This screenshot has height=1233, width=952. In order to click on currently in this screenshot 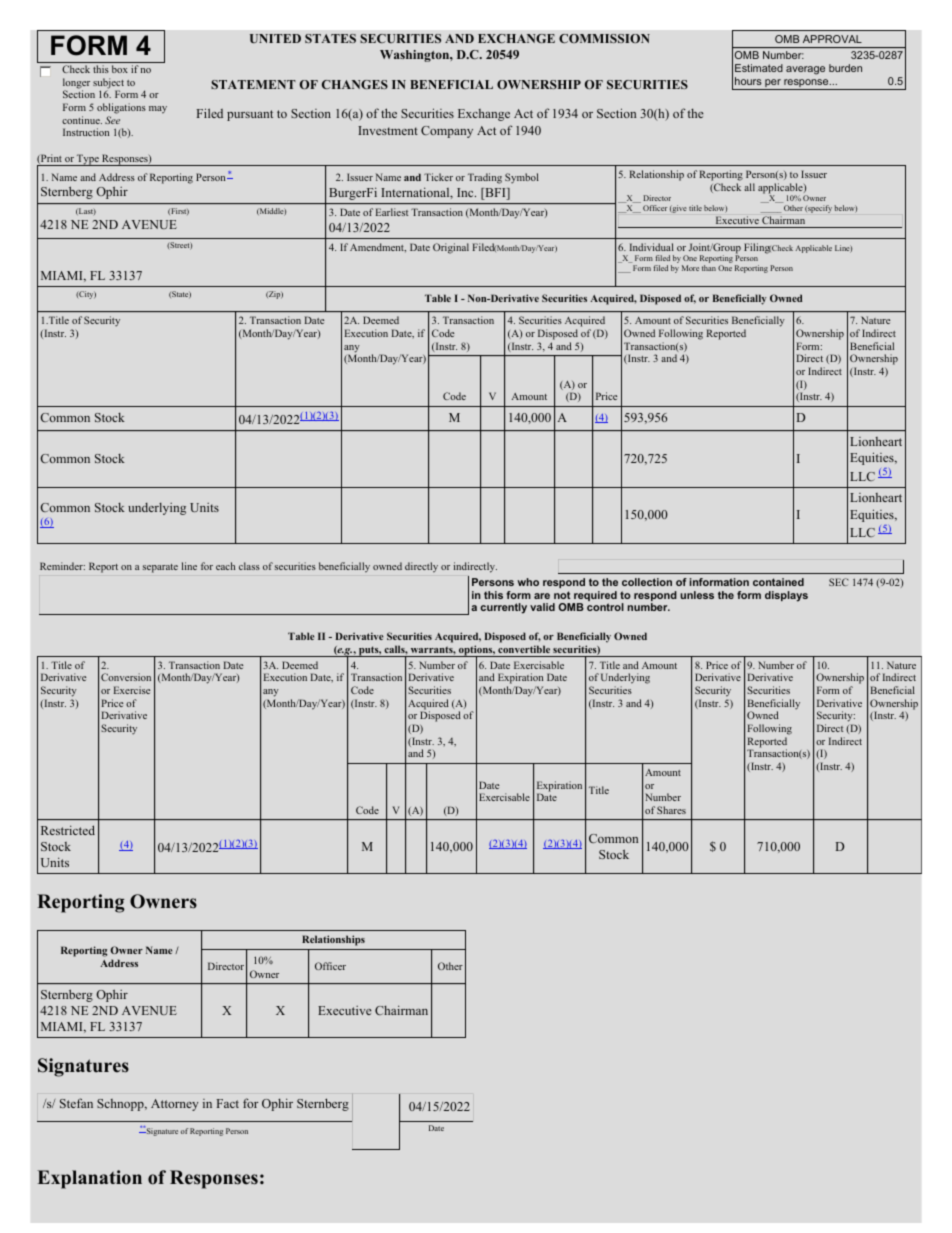, I will do `click(503, 608)`.
